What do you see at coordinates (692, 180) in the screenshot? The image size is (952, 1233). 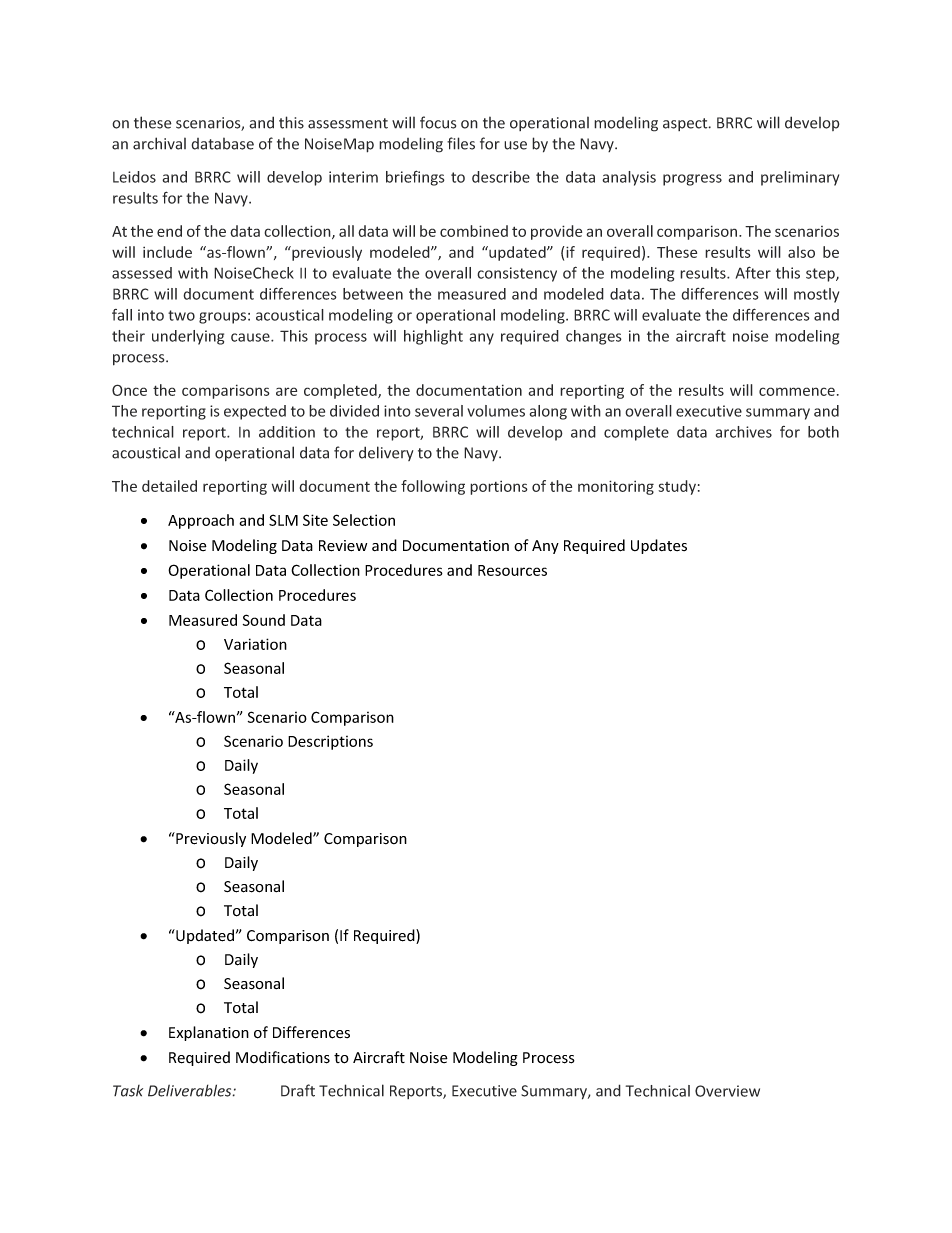 I see `progress` at bounding box center [692, 180].
